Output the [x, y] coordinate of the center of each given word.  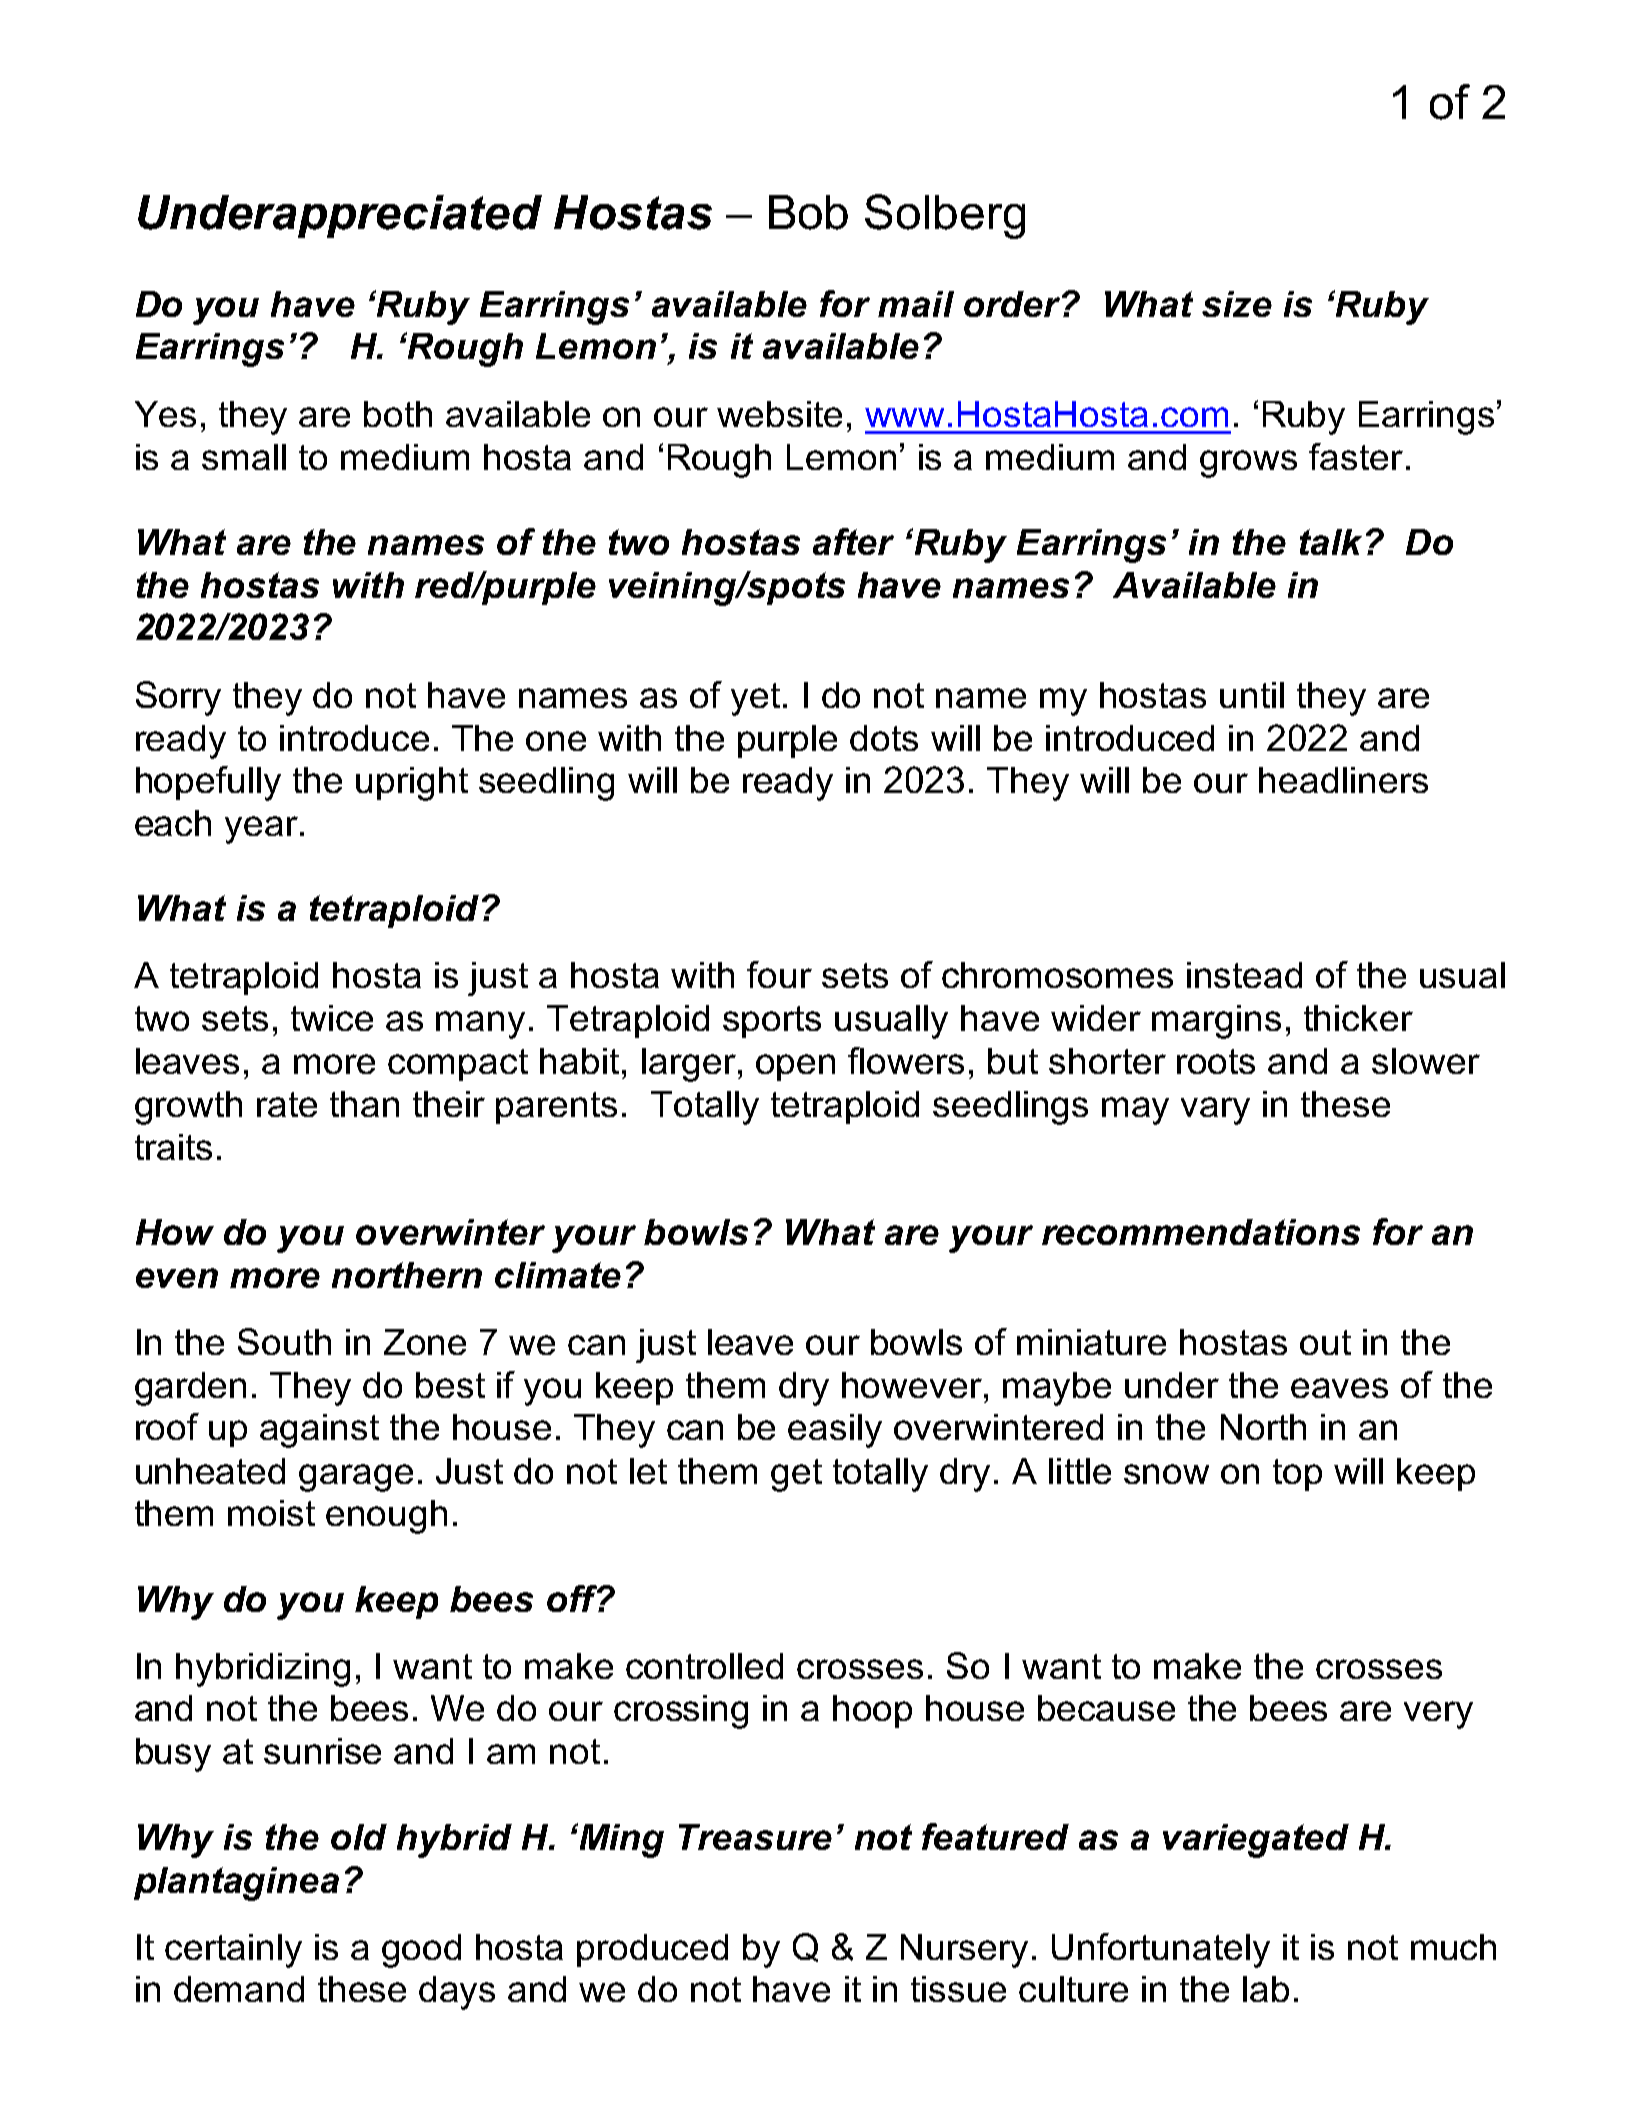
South [284, 1341]
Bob [808, 212]
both [398, 414]
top [1297, 1475]
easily [835, 1431]
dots [884, 738]
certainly [233, 1951]
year [261, 830]
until [1252, 695]
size [1237, 304]
